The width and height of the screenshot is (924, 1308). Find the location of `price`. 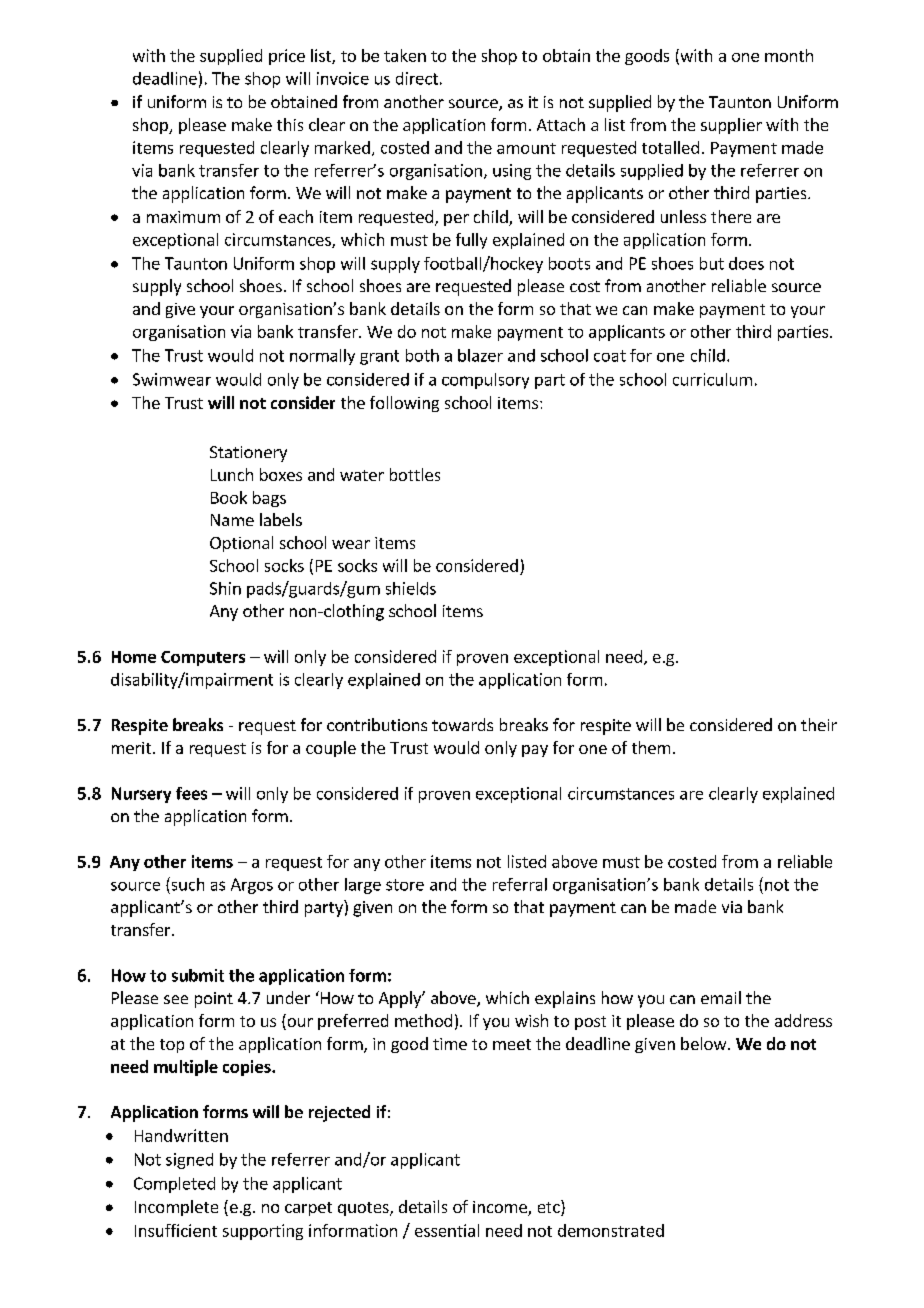

price is located at coordinates (287, 57).
